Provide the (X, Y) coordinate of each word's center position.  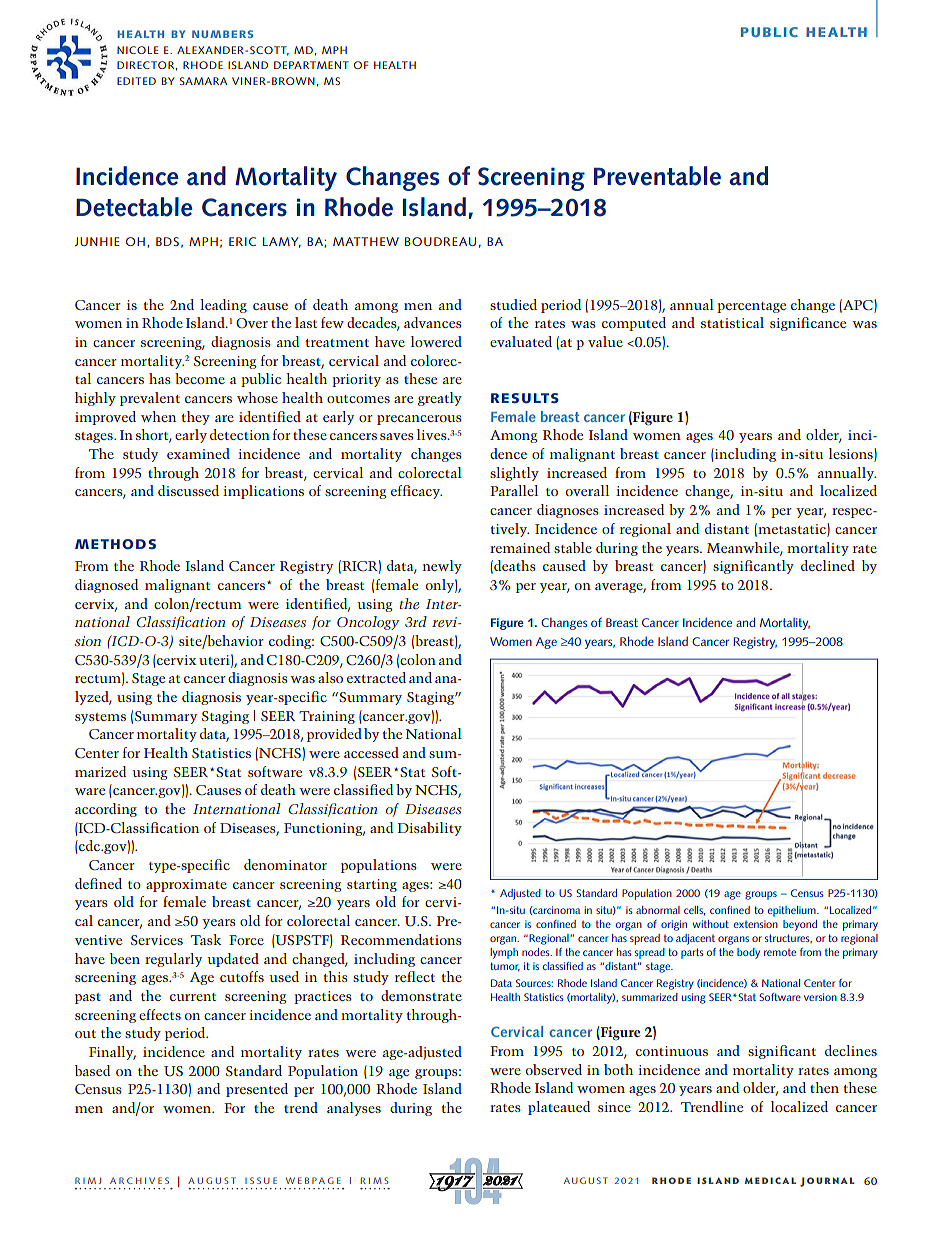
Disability (429, 829)
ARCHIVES (139, 1180)
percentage (751, 307)
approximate (186, 885)
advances (433, 322)
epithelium (793, 911)
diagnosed (106, 586)
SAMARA (203, 81)
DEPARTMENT (311, 65)
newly (442, 567)
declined (828, 565)
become (200, 378)
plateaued (559, 1108)
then (824, 1087)
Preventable (657, 176)
